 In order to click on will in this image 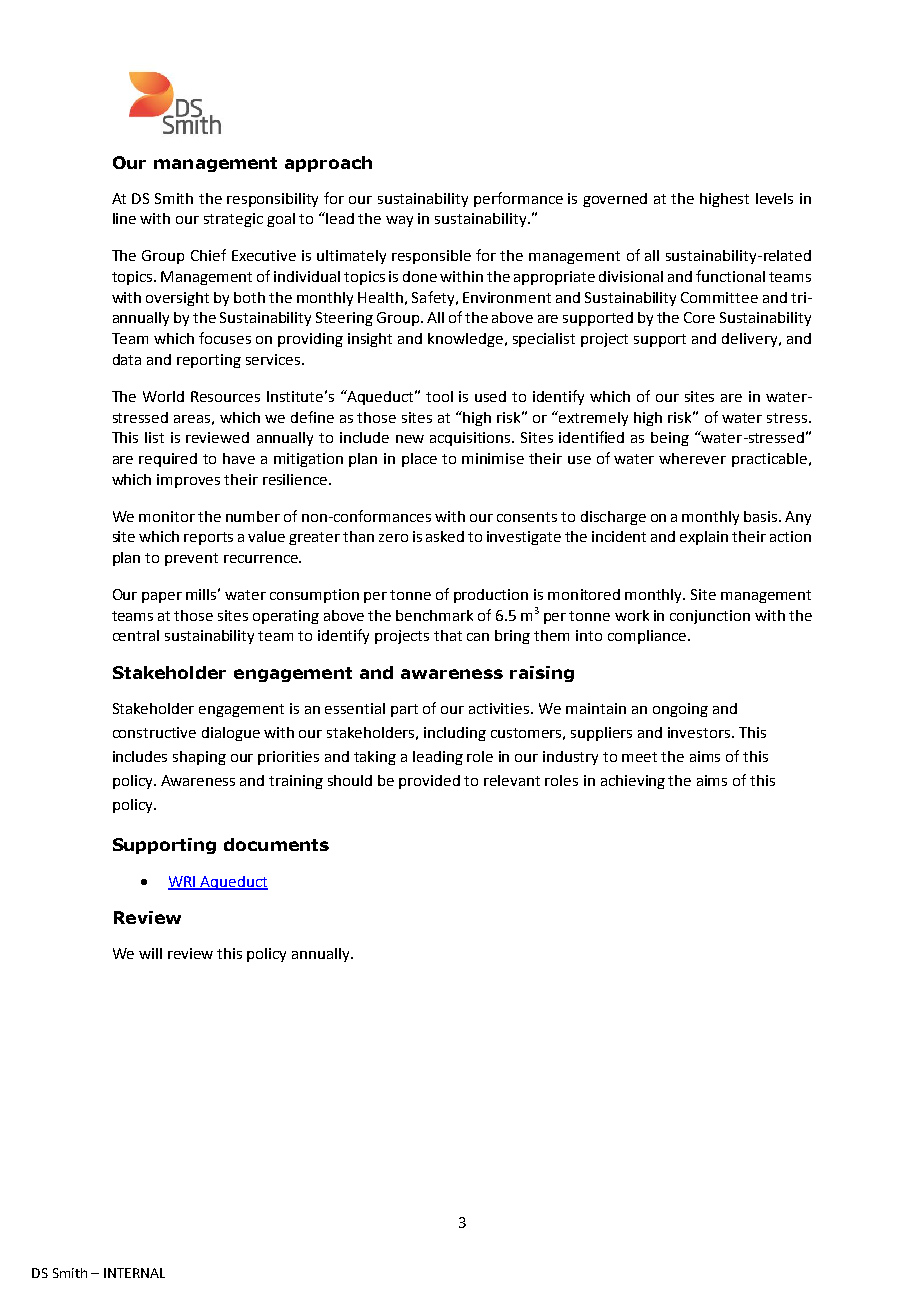, I will do `click(150, 953)`.
